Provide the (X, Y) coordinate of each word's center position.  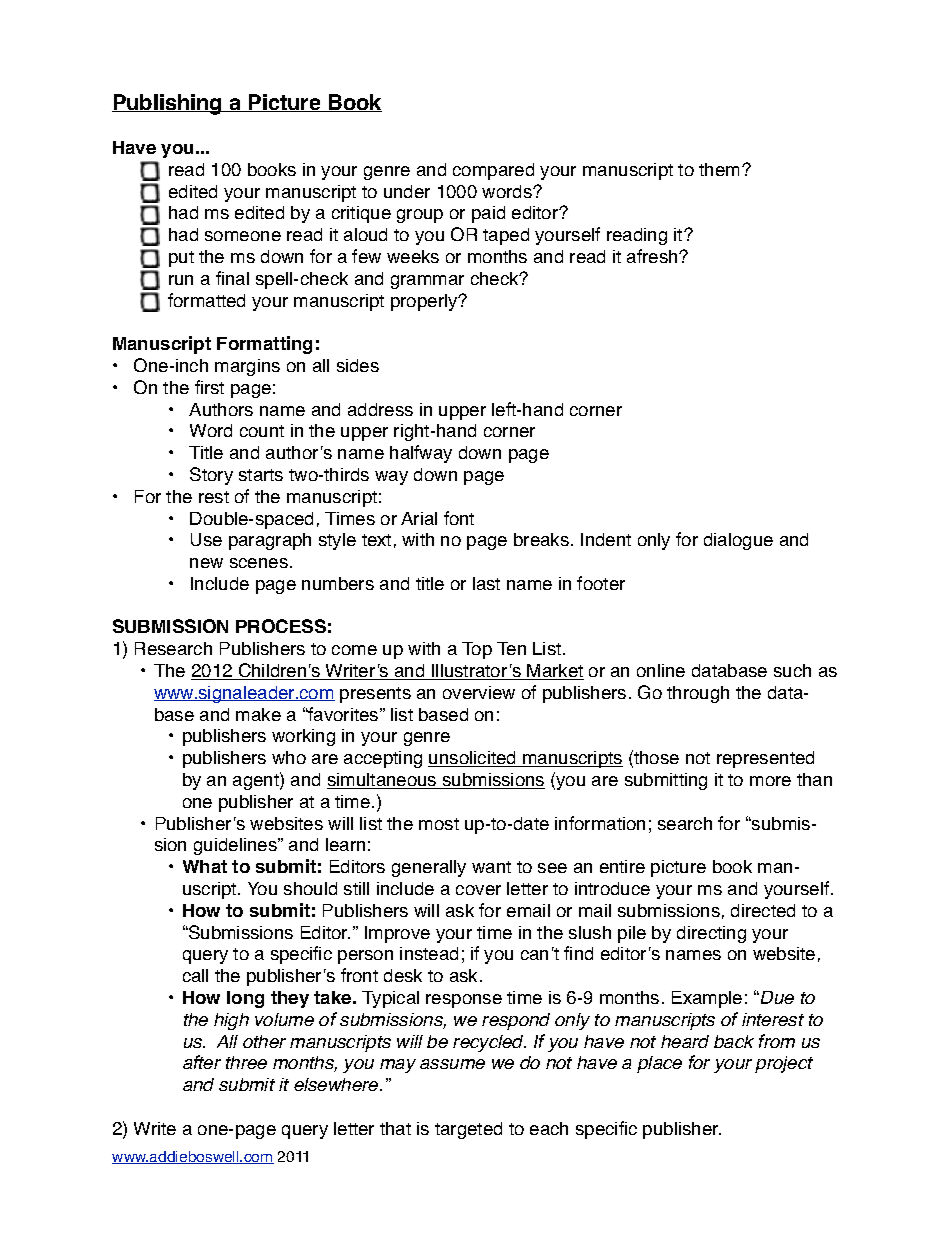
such (792, 670)
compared (493, 171)
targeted (468, 1130)
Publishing (168, 104)
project (784, 1064)
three (246, 1062)
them (719, 169)
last (486, 583)
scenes (259, 563)
